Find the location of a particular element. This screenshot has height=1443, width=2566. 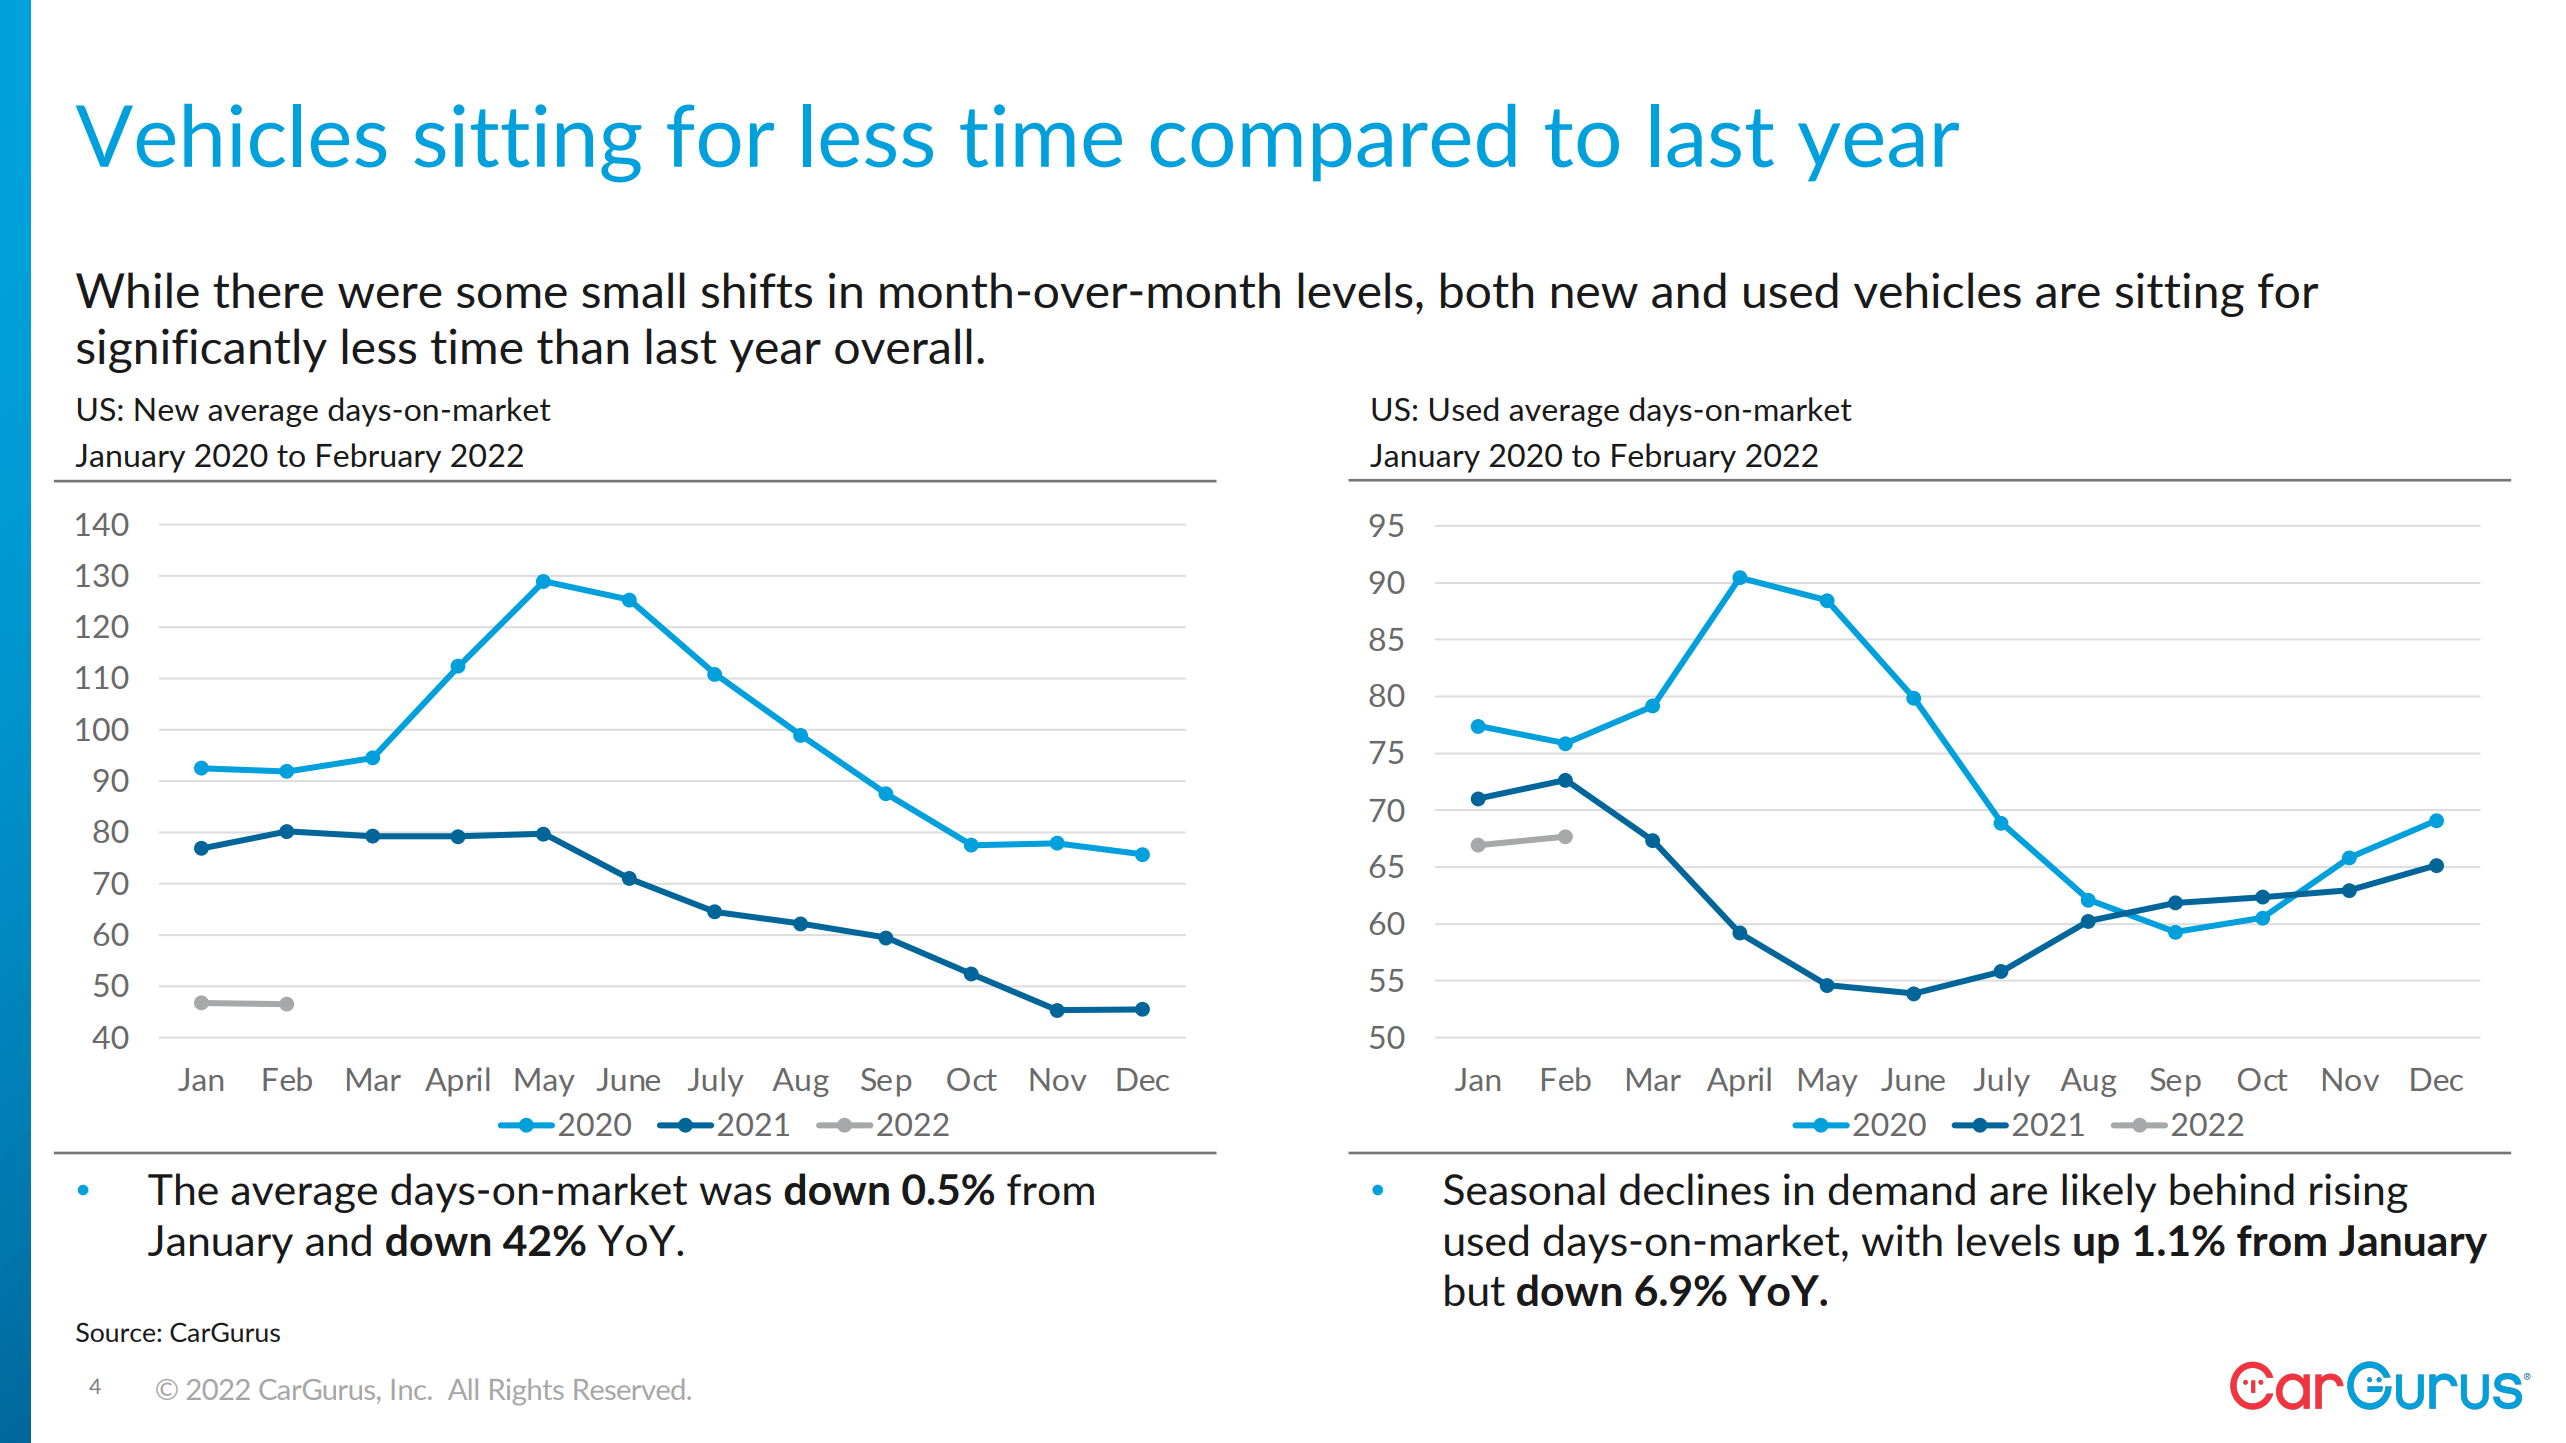

declines is located at coordinates (1695, 1189).
